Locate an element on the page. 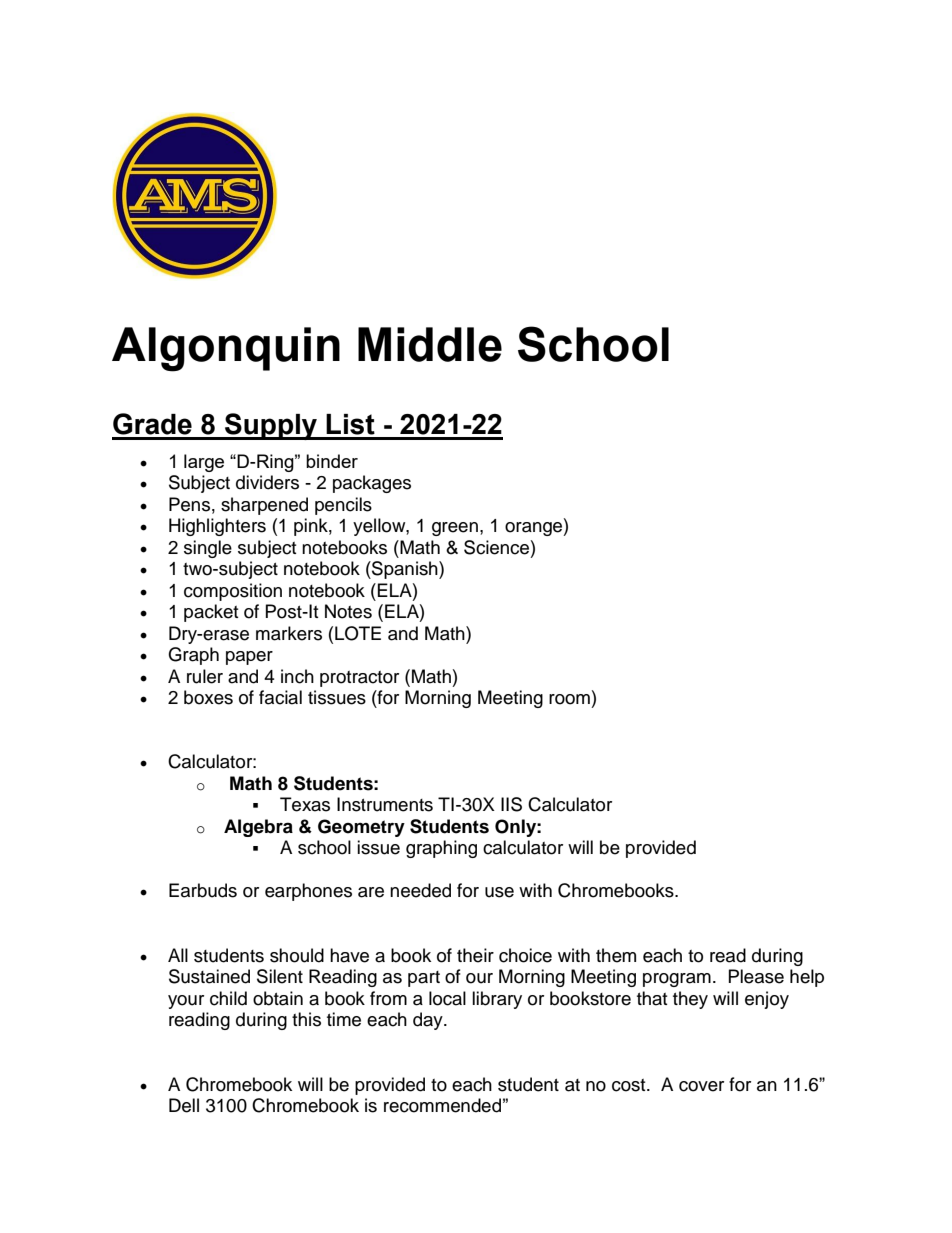 This document has width=952, height=1233. Middle is located at coordinates (430, 344).
